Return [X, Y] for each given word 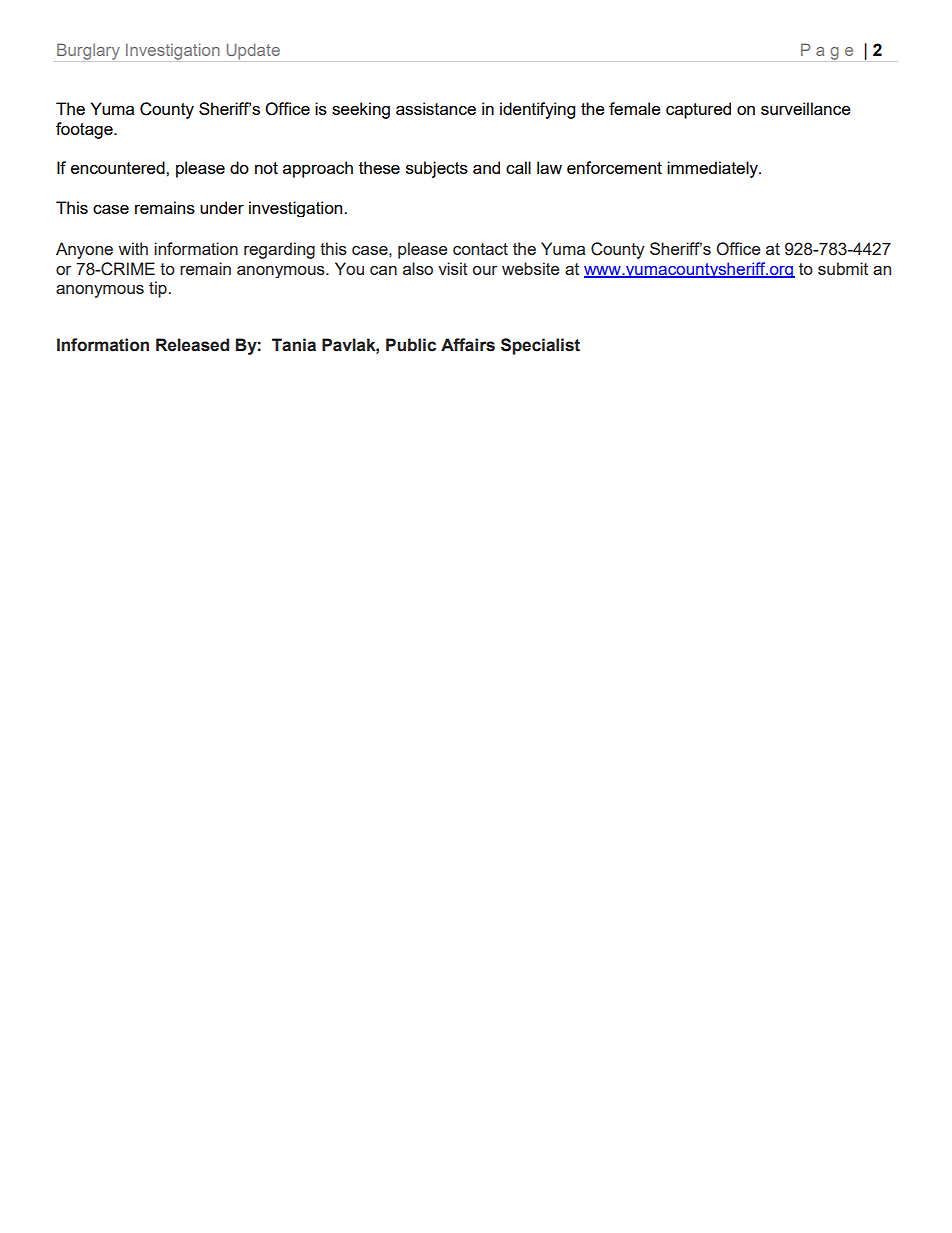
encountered [119, 167]
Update [253, 51]
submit [843, 268]
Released [192, 345]
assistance [436, 108]
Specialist [540, 346]
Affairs [468, 345]
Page [827, 51]
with [133, 248]
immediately [713, 169]
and [486, 167]
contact [480, 249]
